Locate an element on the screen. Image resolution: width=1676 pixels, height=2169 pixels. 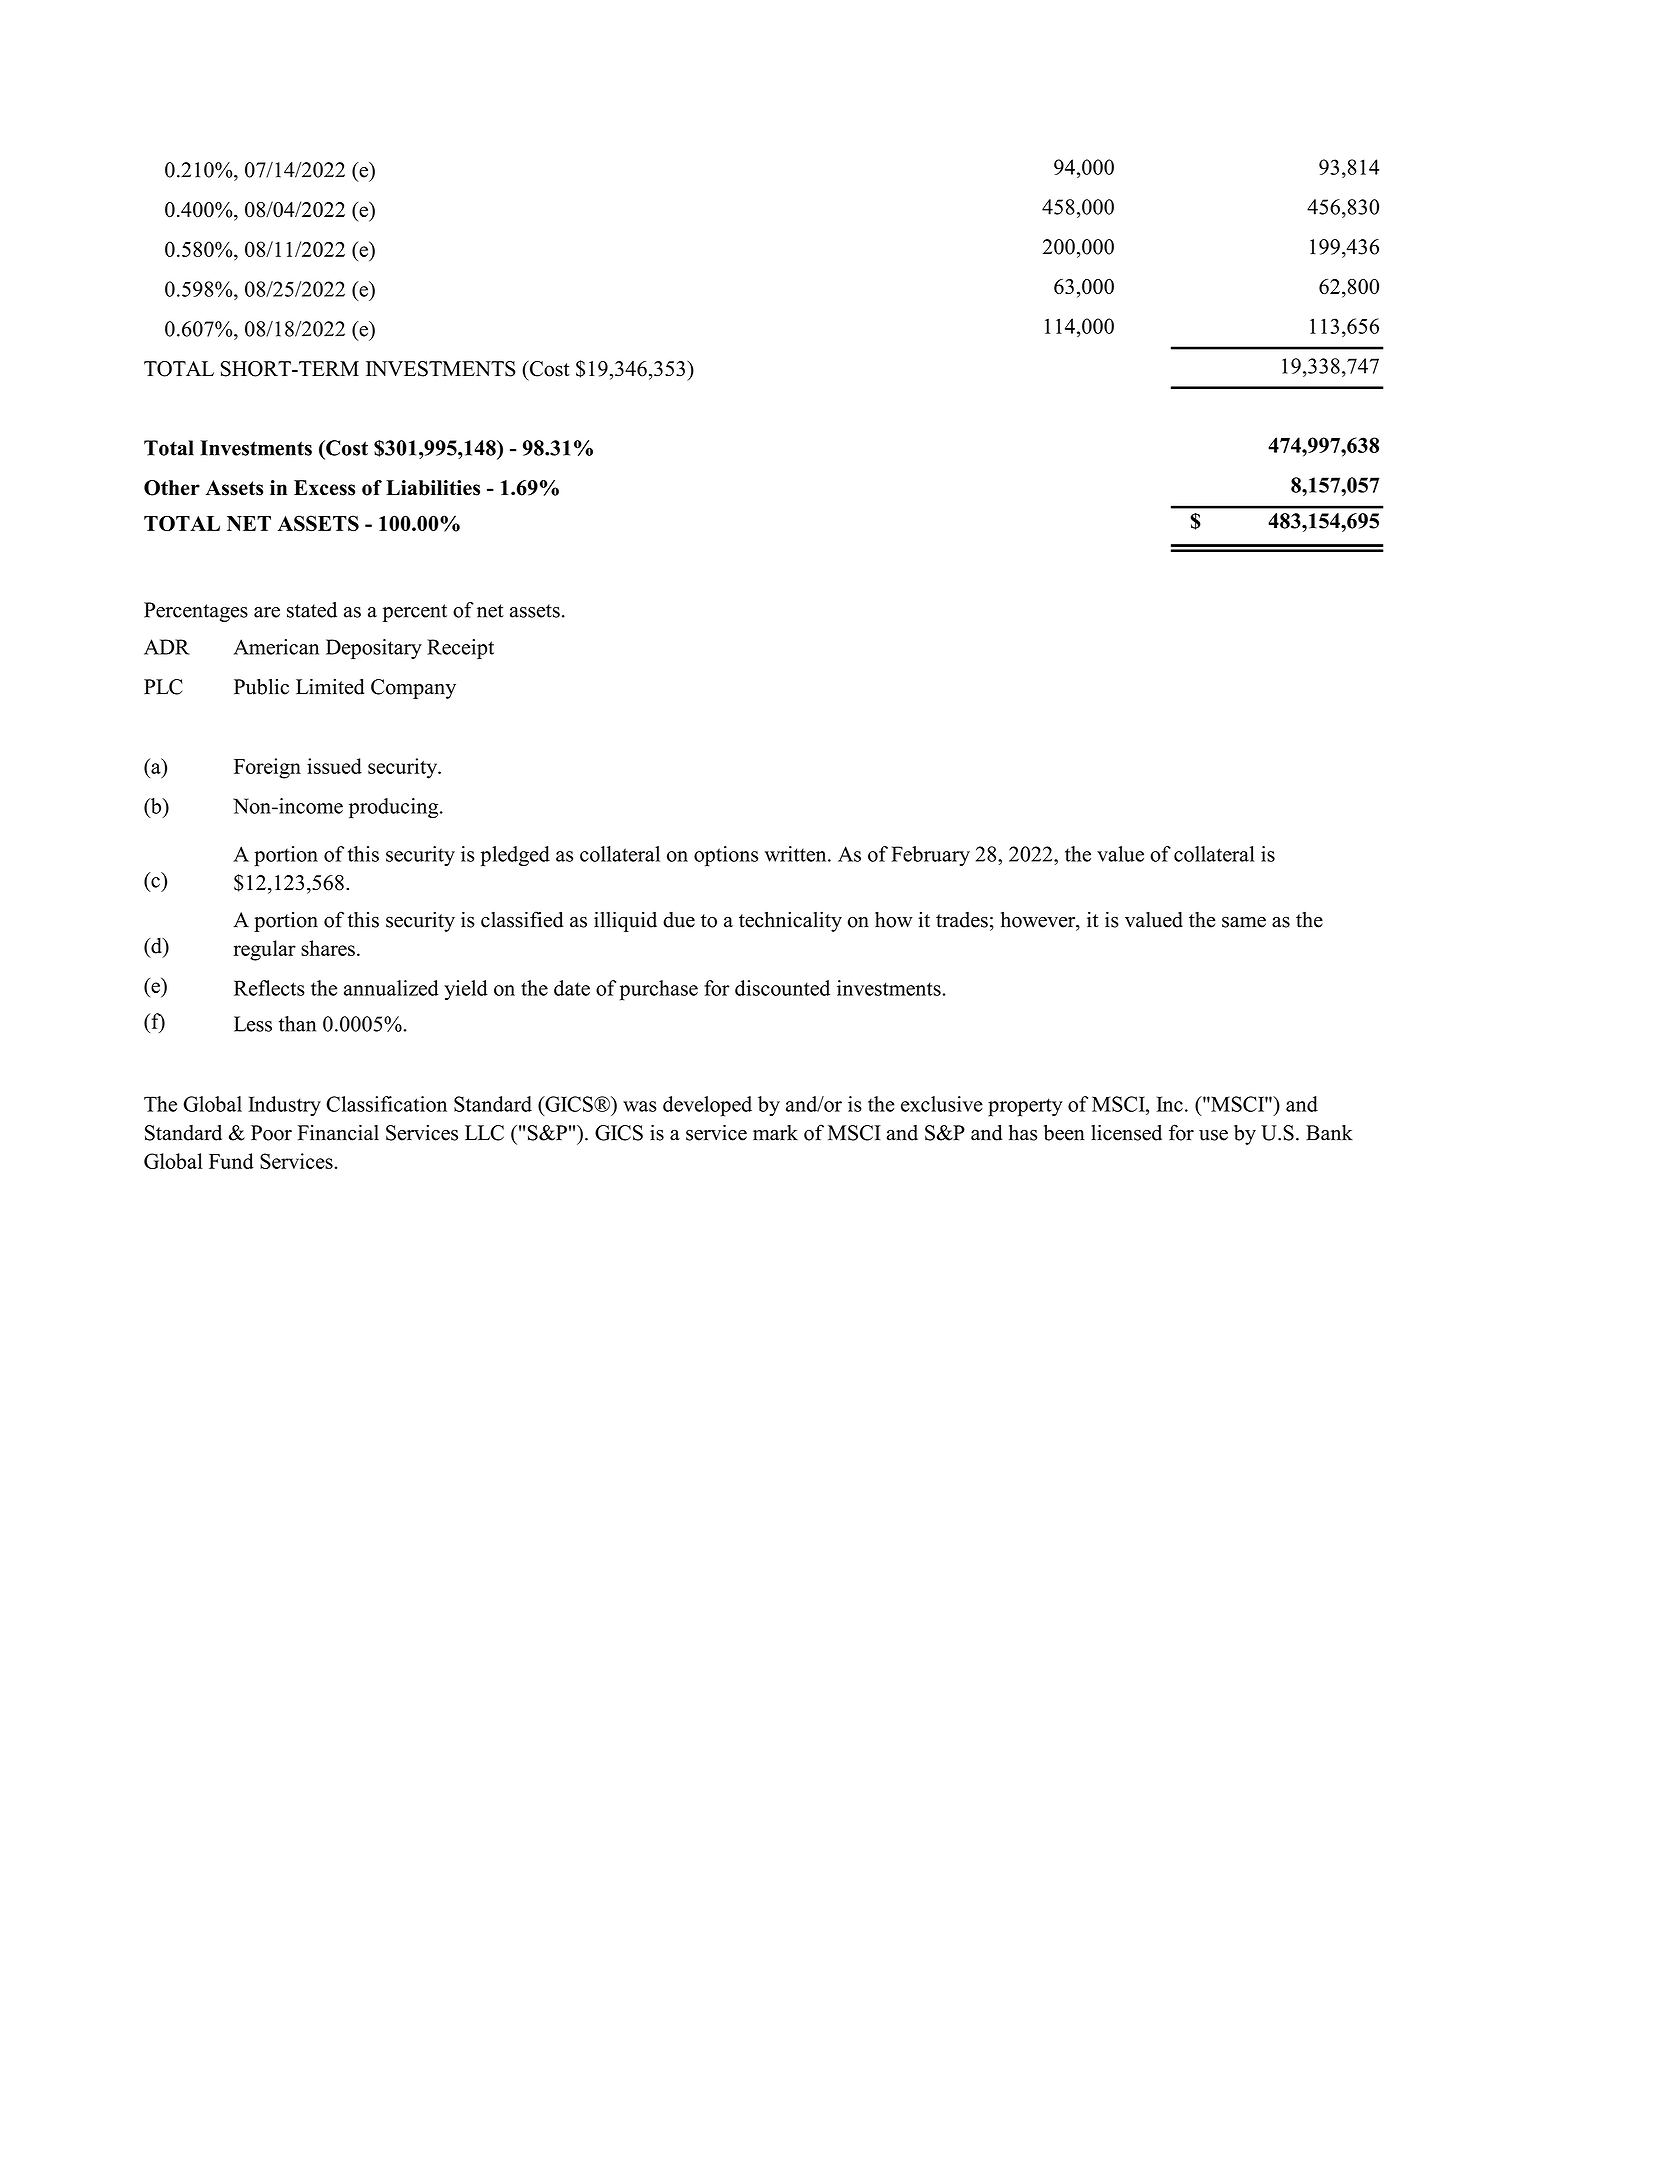
options is located at coordinates (726, 856).
